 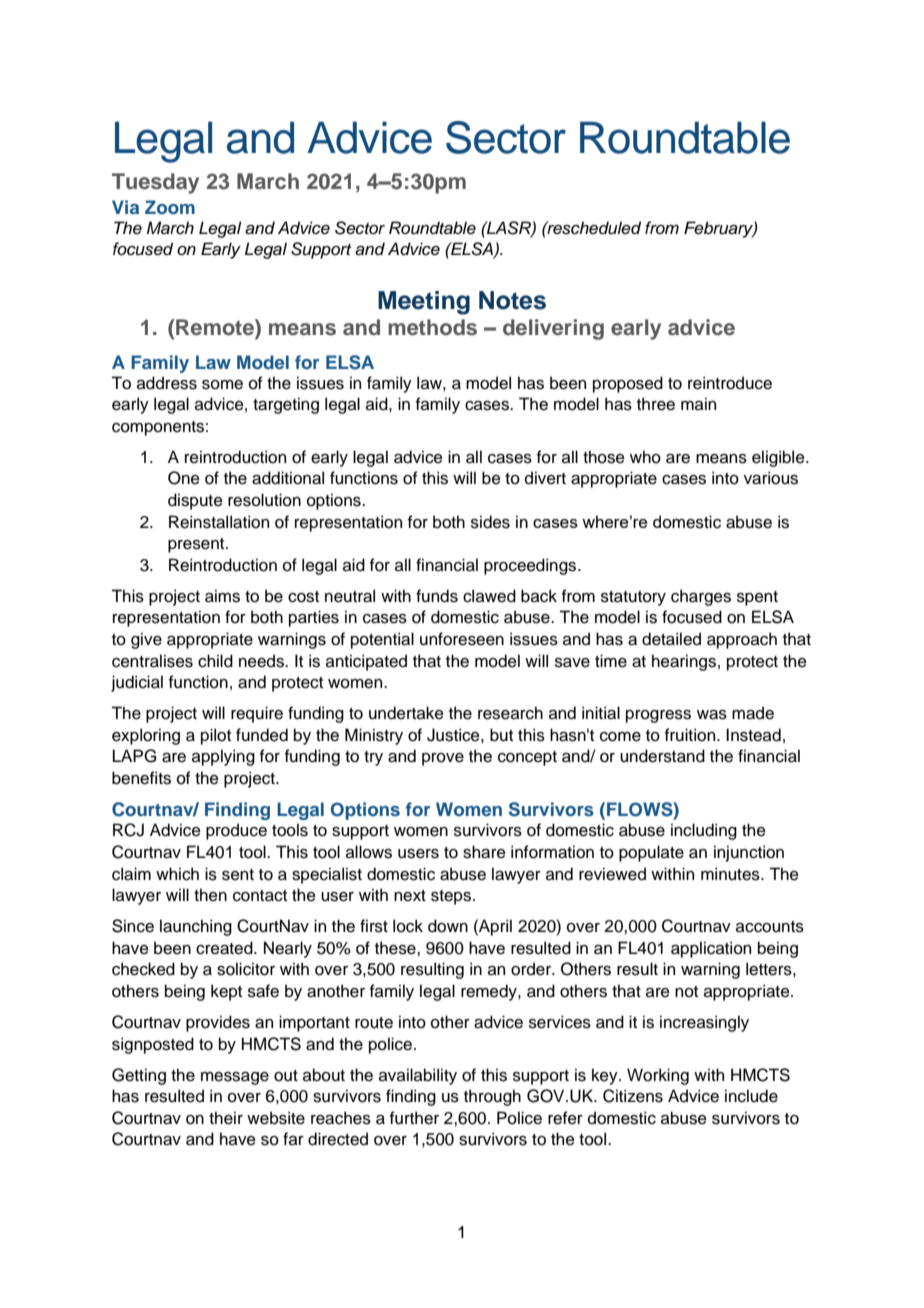 I want to click on hearings, so click(x=684, y=662).
